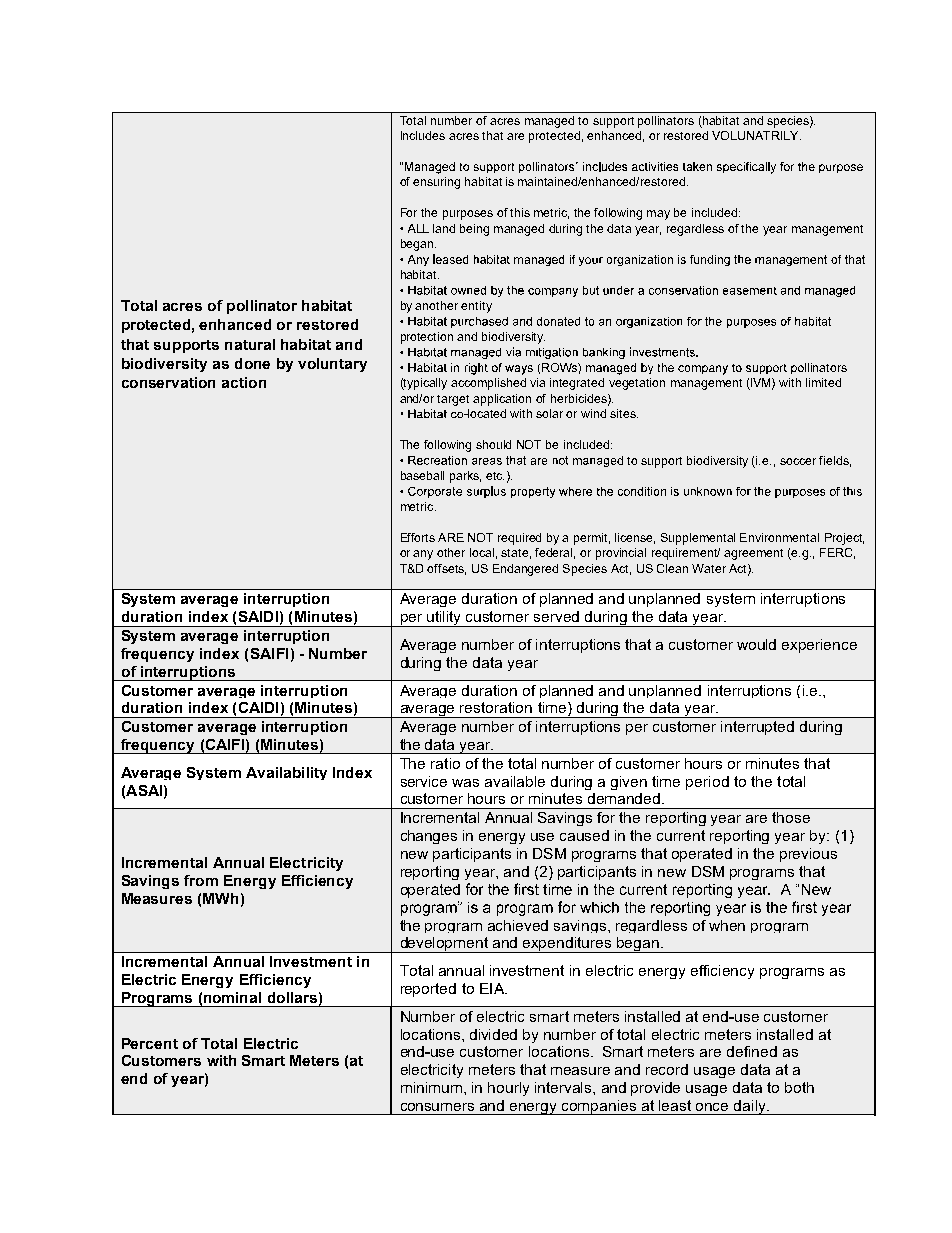  I want to click on limited, so click(823, 382).
